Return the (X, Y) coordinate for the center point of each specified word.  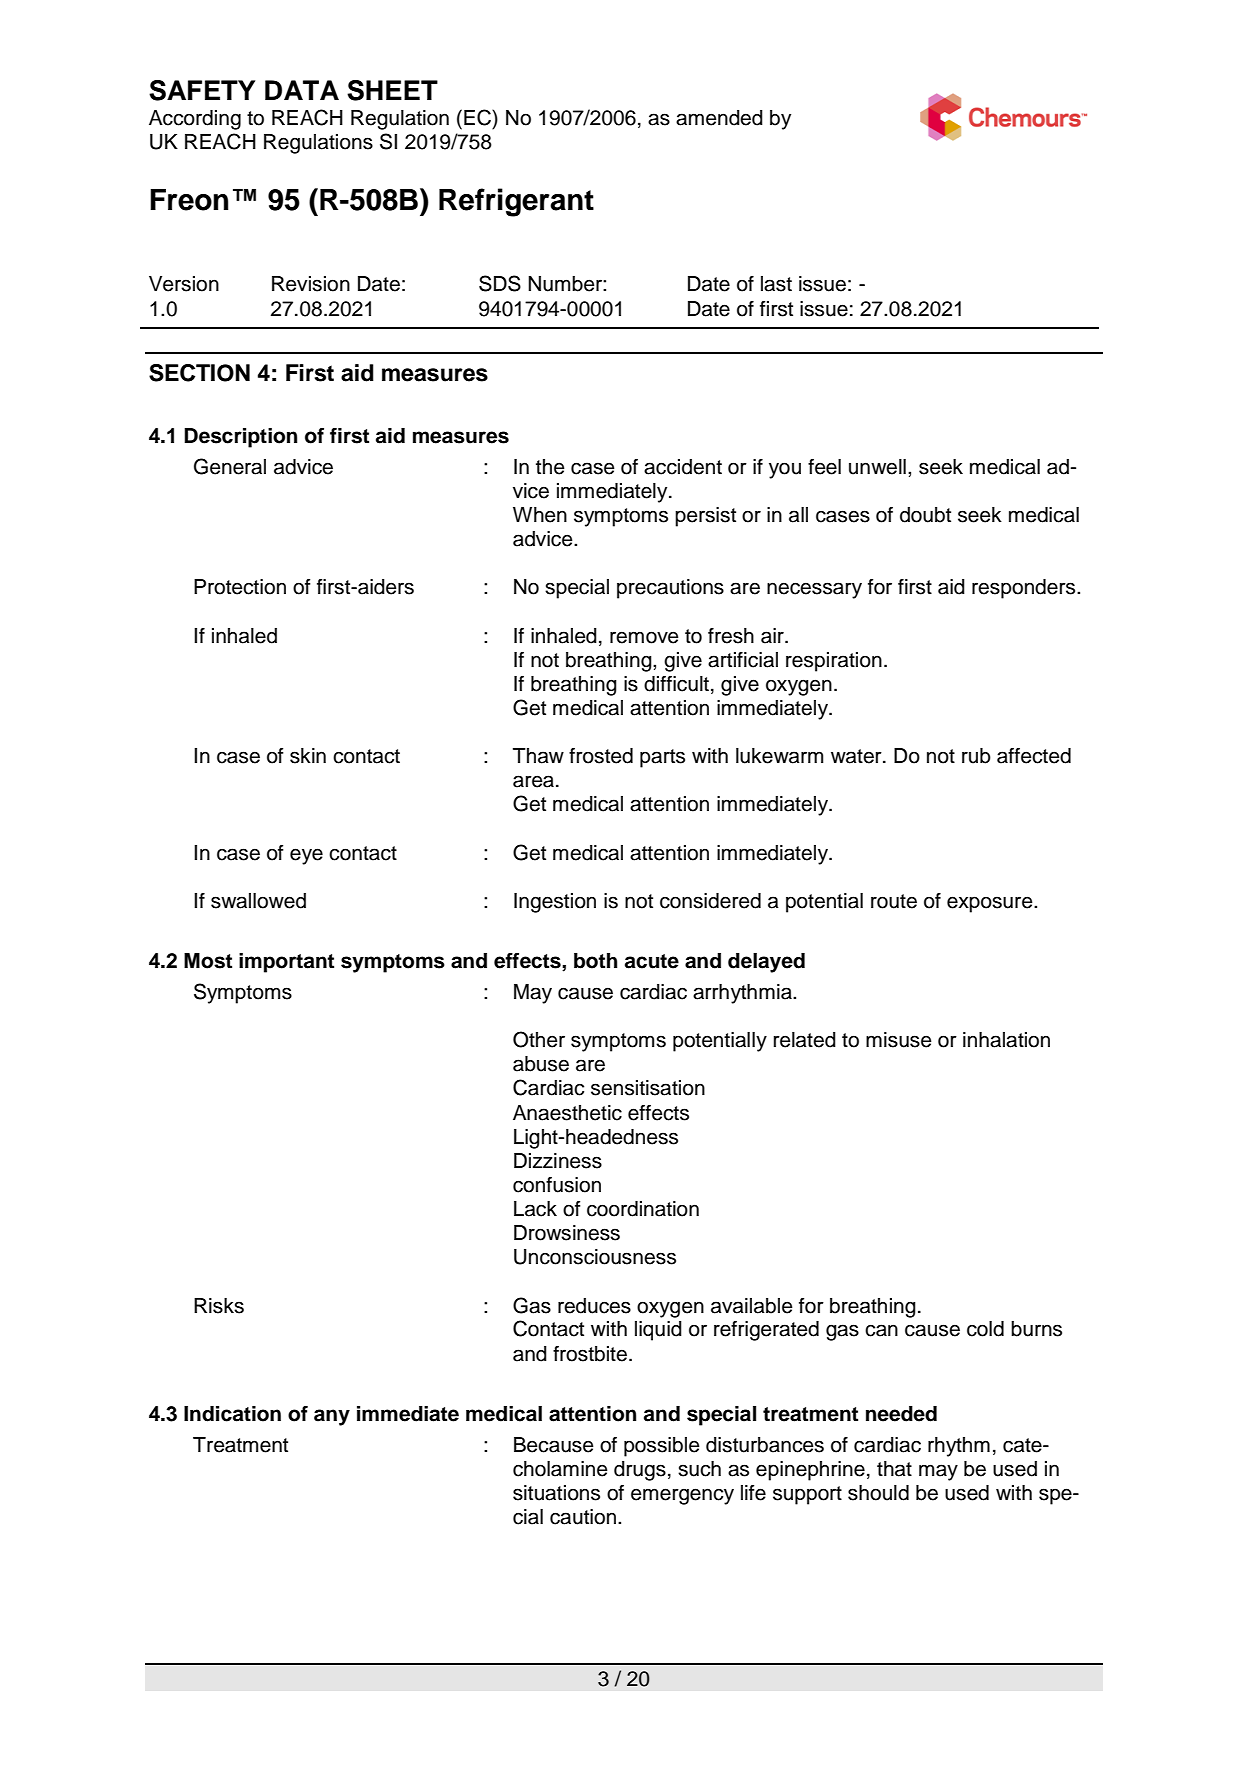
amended (719, 118)
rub (976, 756)
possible (662, 1447)
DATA (302, 90)
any (332, 1417)
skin (308, 756)
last (776, 284)
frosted (601, 756)
